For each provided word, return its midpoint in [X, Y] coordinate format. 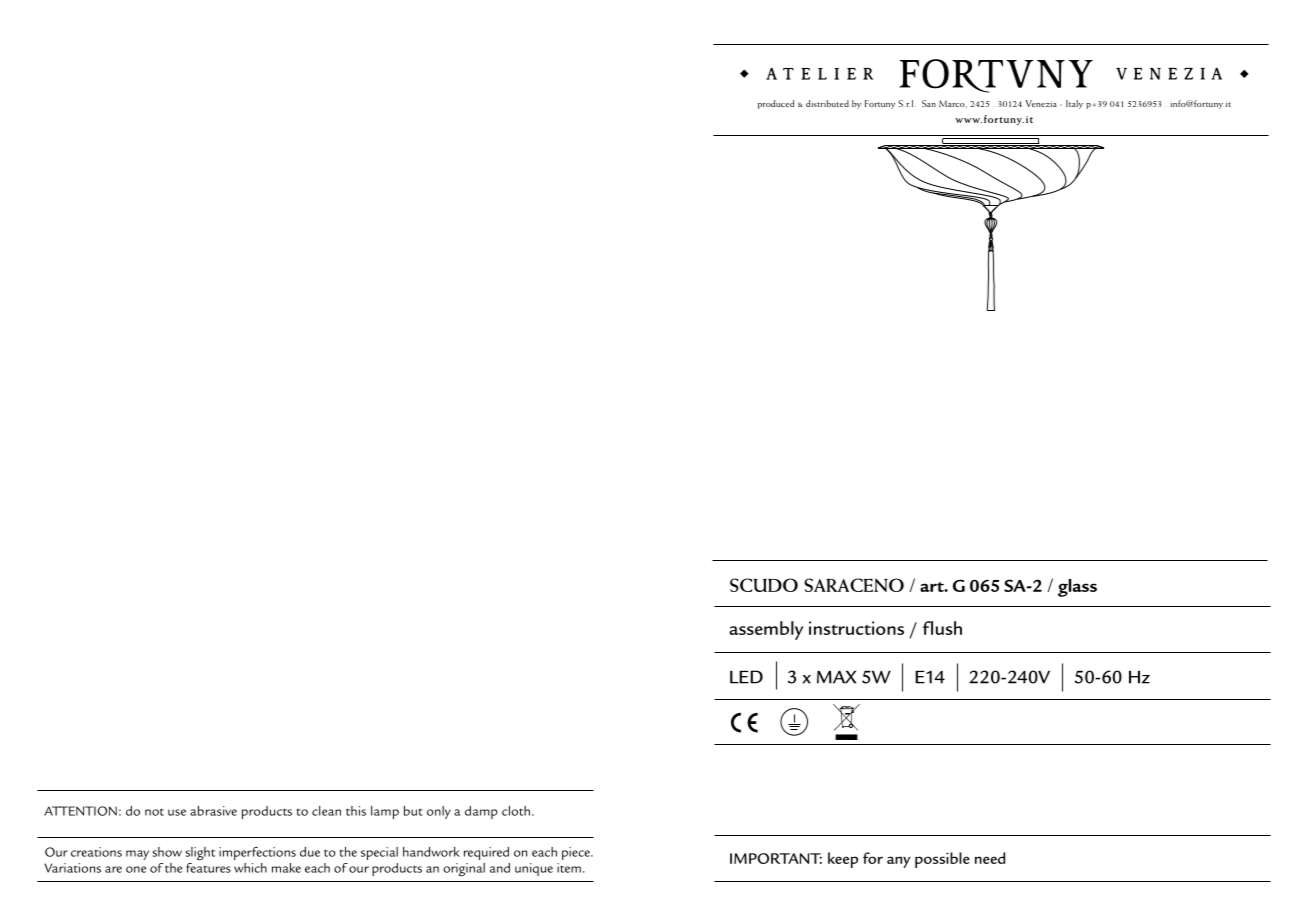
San [929, 103]
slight [200, 854]
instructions [856, 628]
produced [776, 104]
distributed [827, 103]
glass [1077, 588]
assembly [766, 630]
